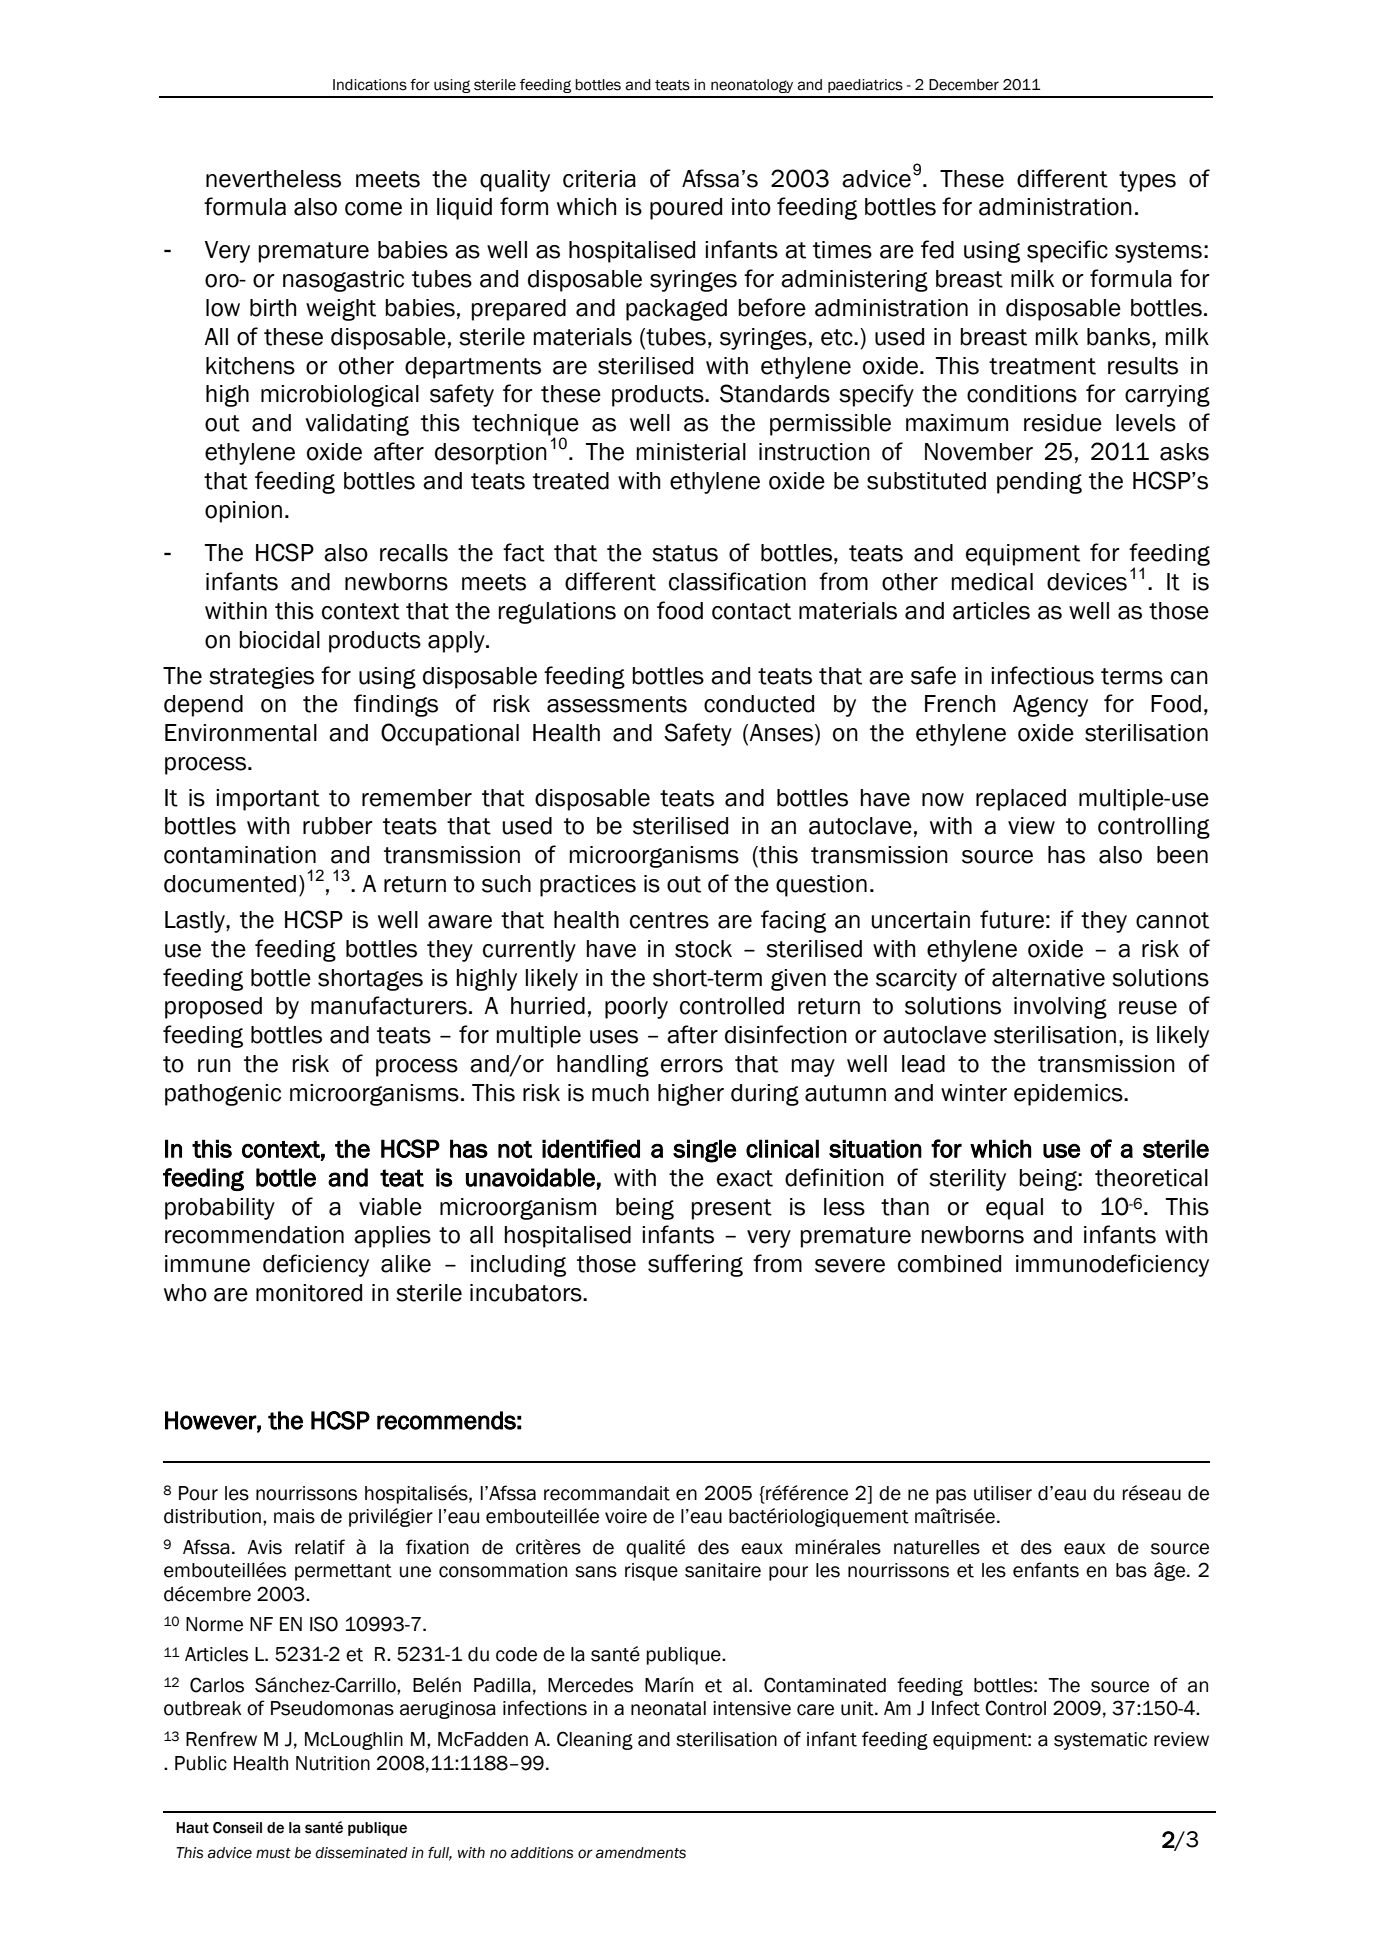 The height and width of the page is (1942, 1373). What do you see at coordinates (243, 512) in the page?
I see `opinion` at bounding box center [243, 512].
